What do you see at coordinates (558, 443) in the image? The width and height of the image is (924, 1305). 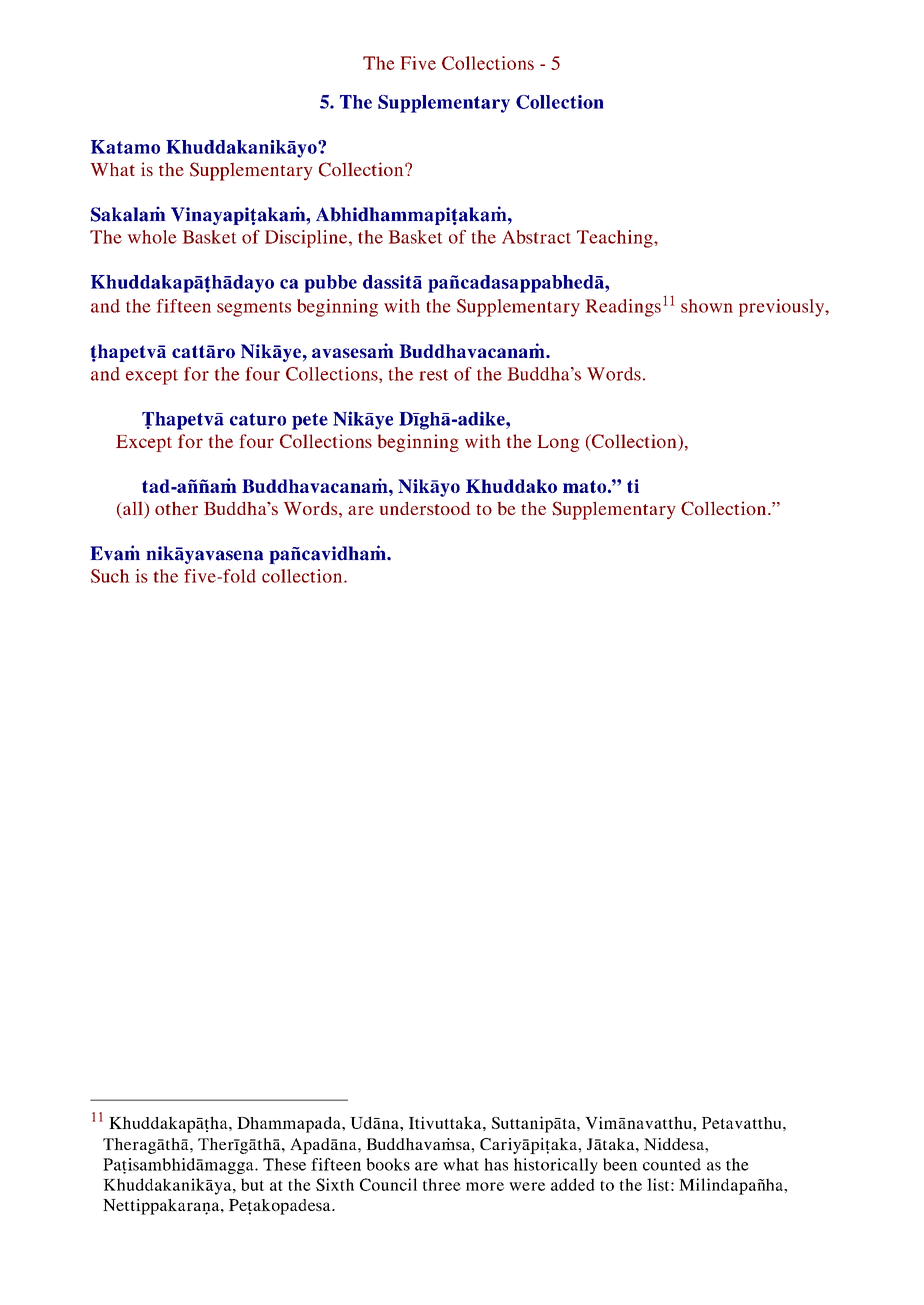 I see `Long` at bounding box center [558, 443].
